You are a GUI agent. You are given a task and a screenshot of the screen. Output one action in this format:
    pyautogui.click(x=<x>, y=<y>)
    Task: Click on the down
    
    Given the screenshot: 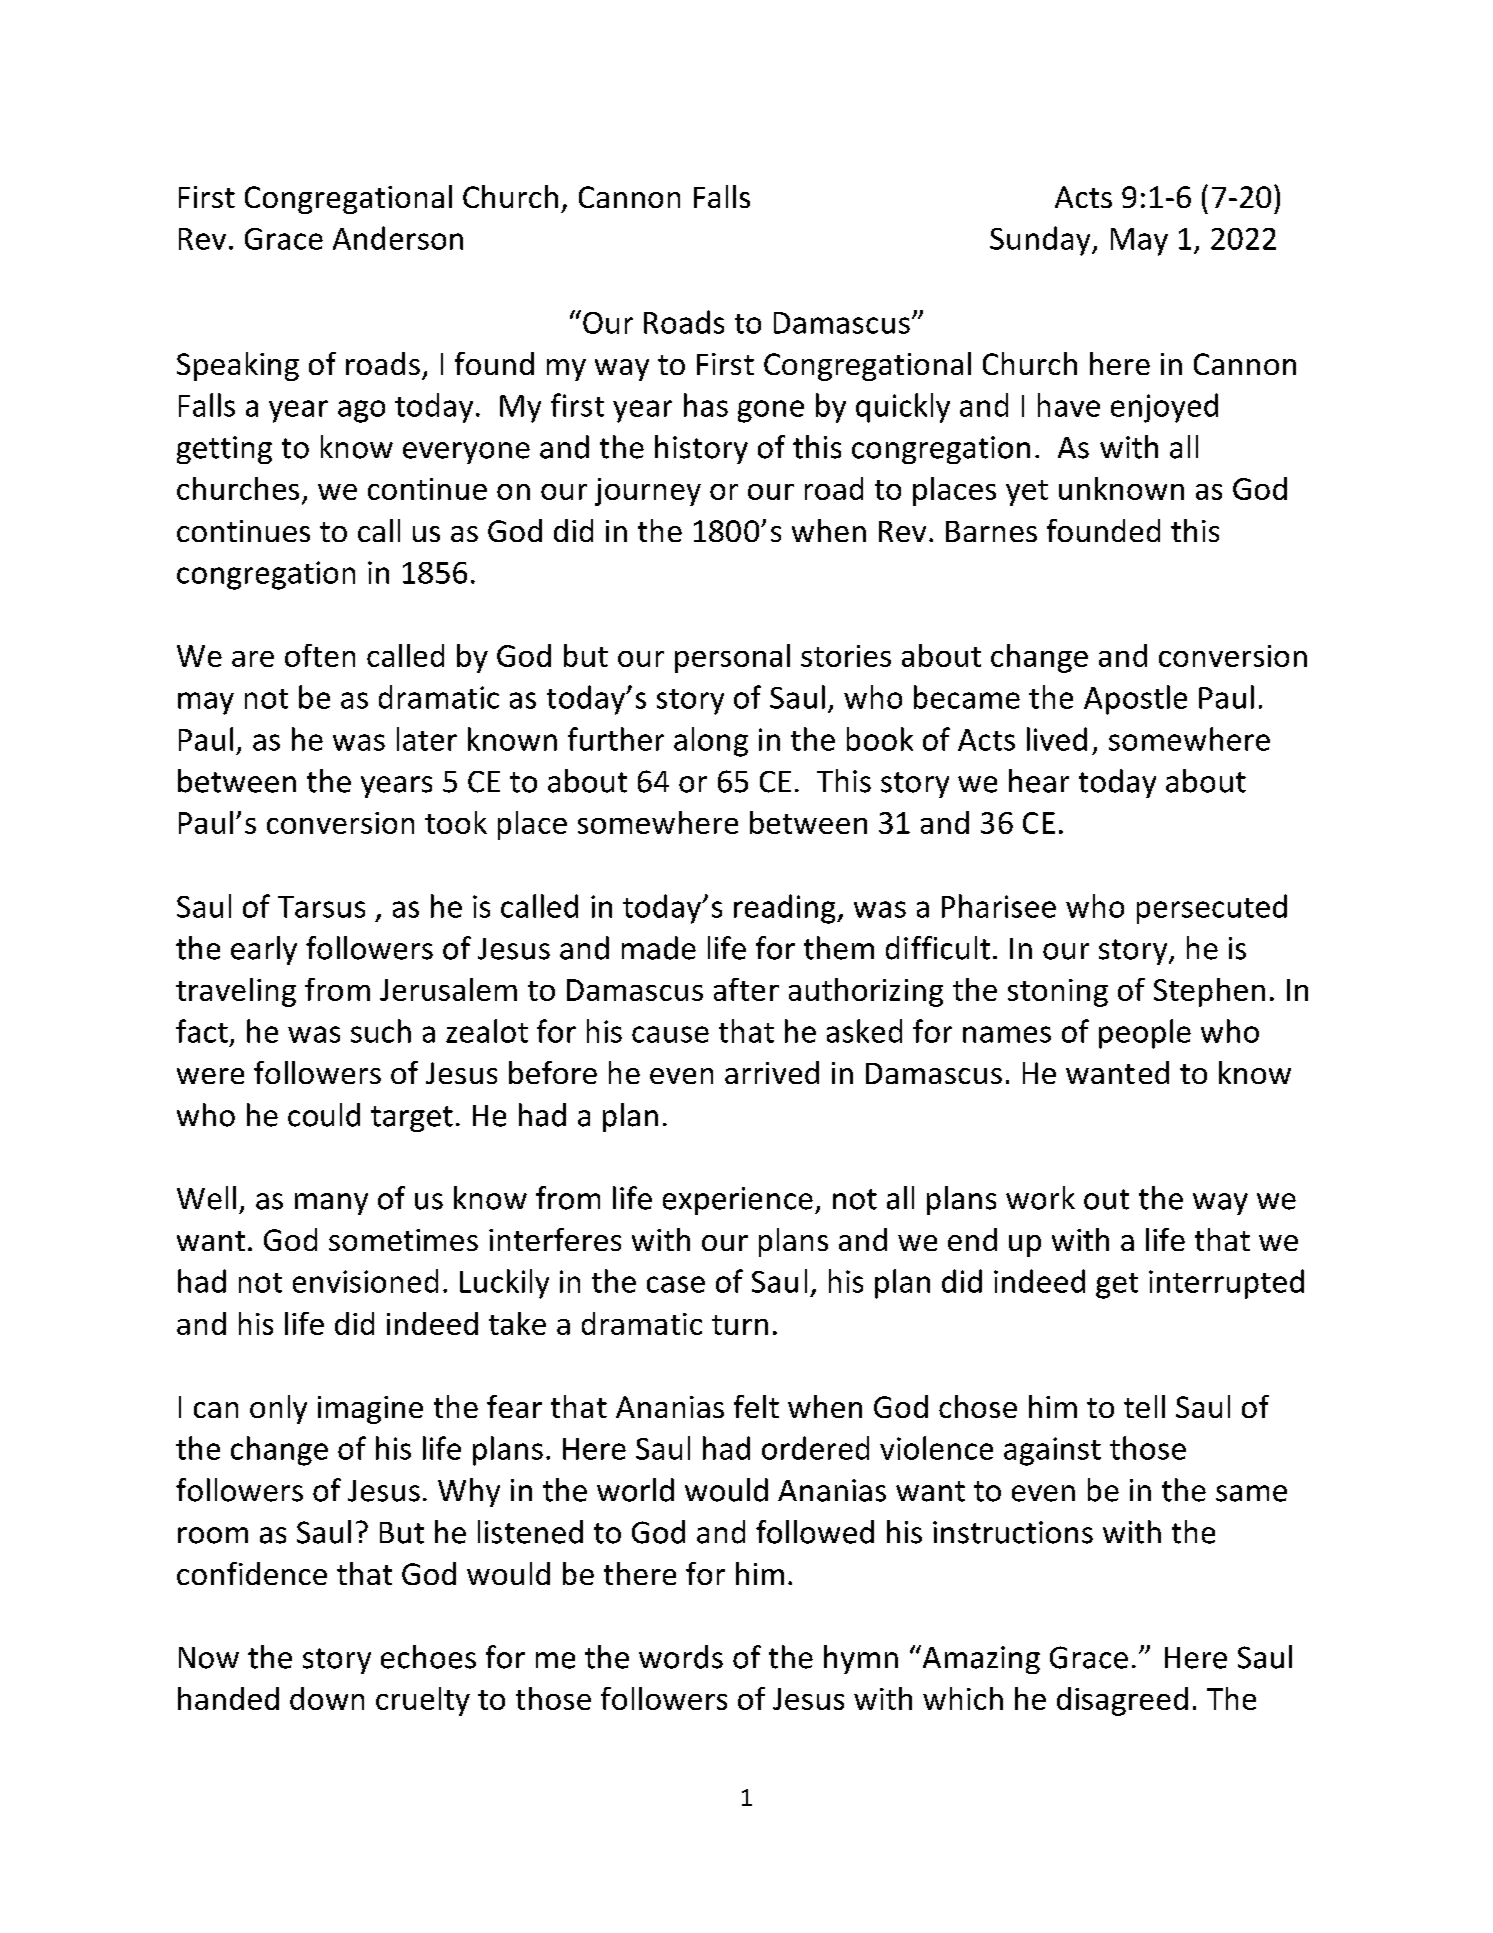 What is the action you would take?
    pyautogui.click(x=327, y=1698)
